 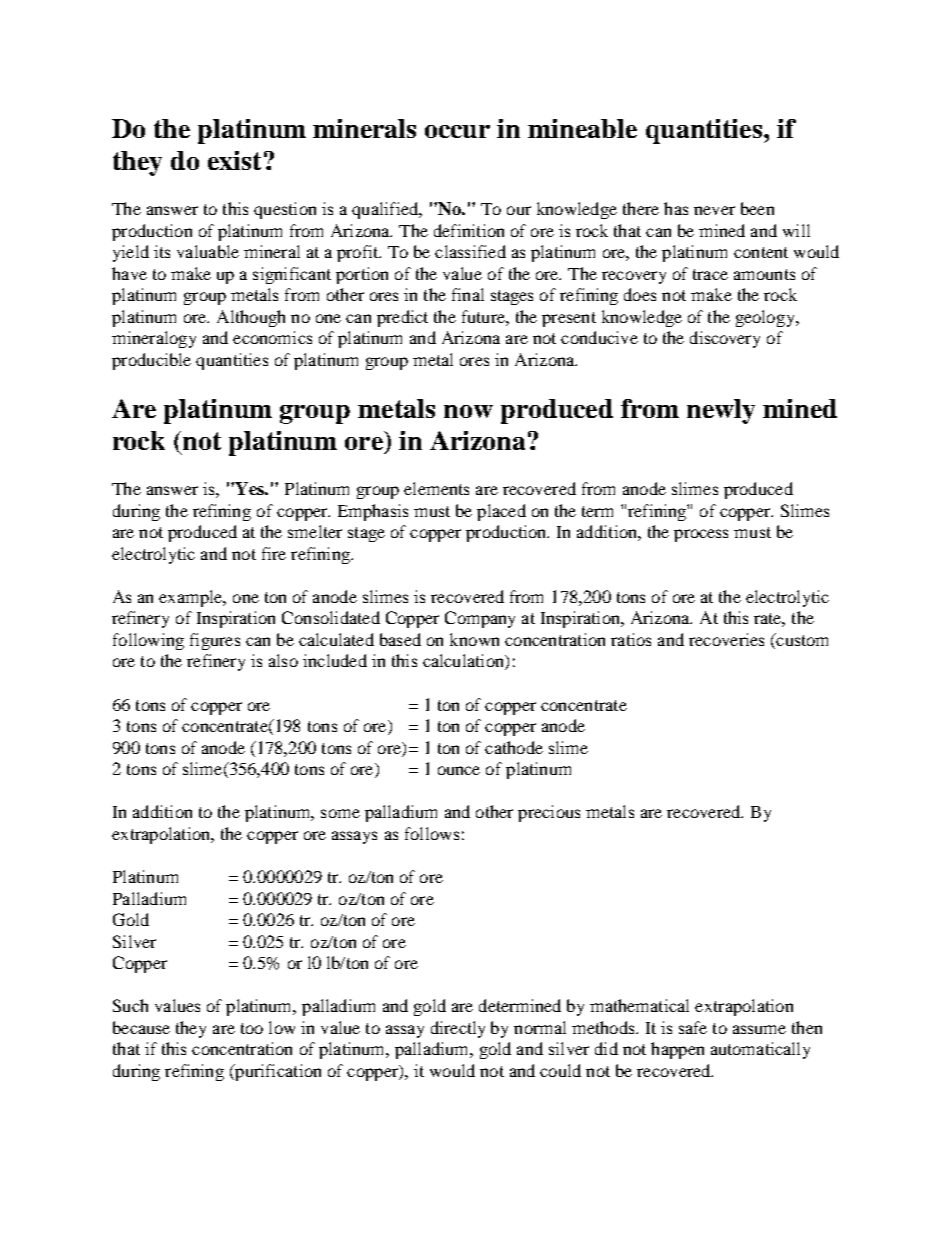 I want to click on exist, so click(x=234, y=160).
